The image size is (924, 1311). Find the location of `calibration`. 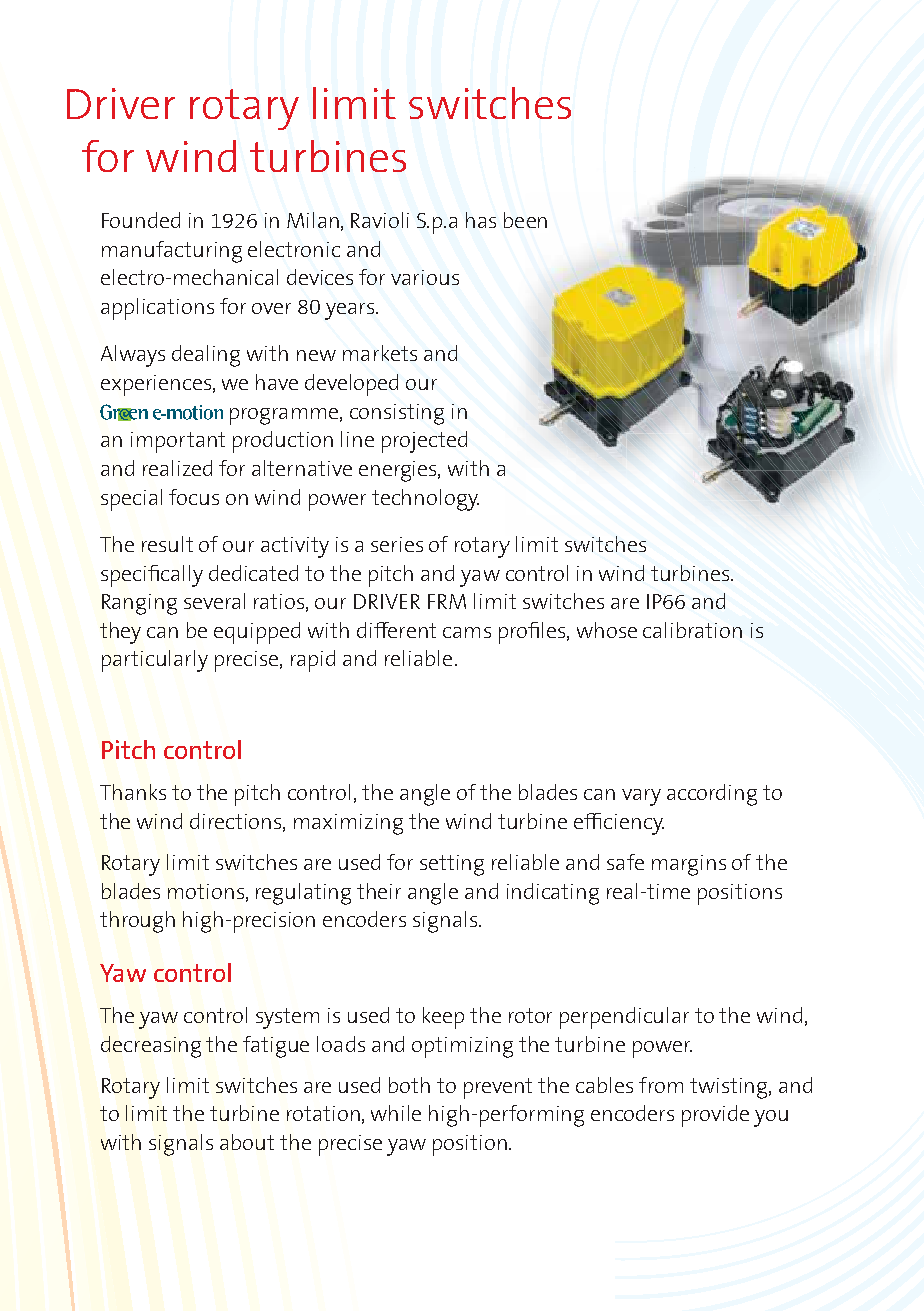

calibration is located at coordinates (692, 630).
